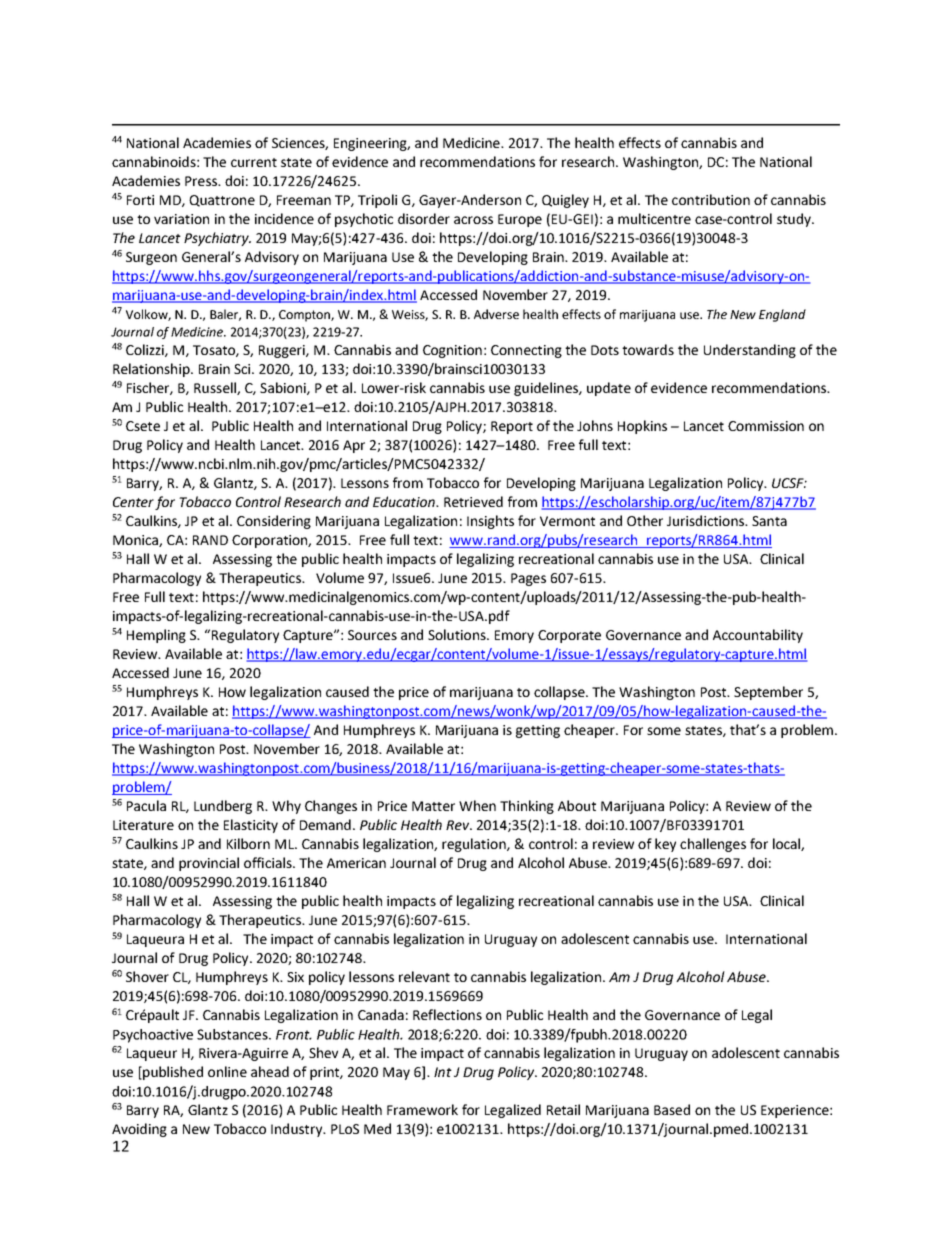 Image resolution: width=952 pixels, height=1233 pixels. I want to click on contribution, so click(711, 199).
